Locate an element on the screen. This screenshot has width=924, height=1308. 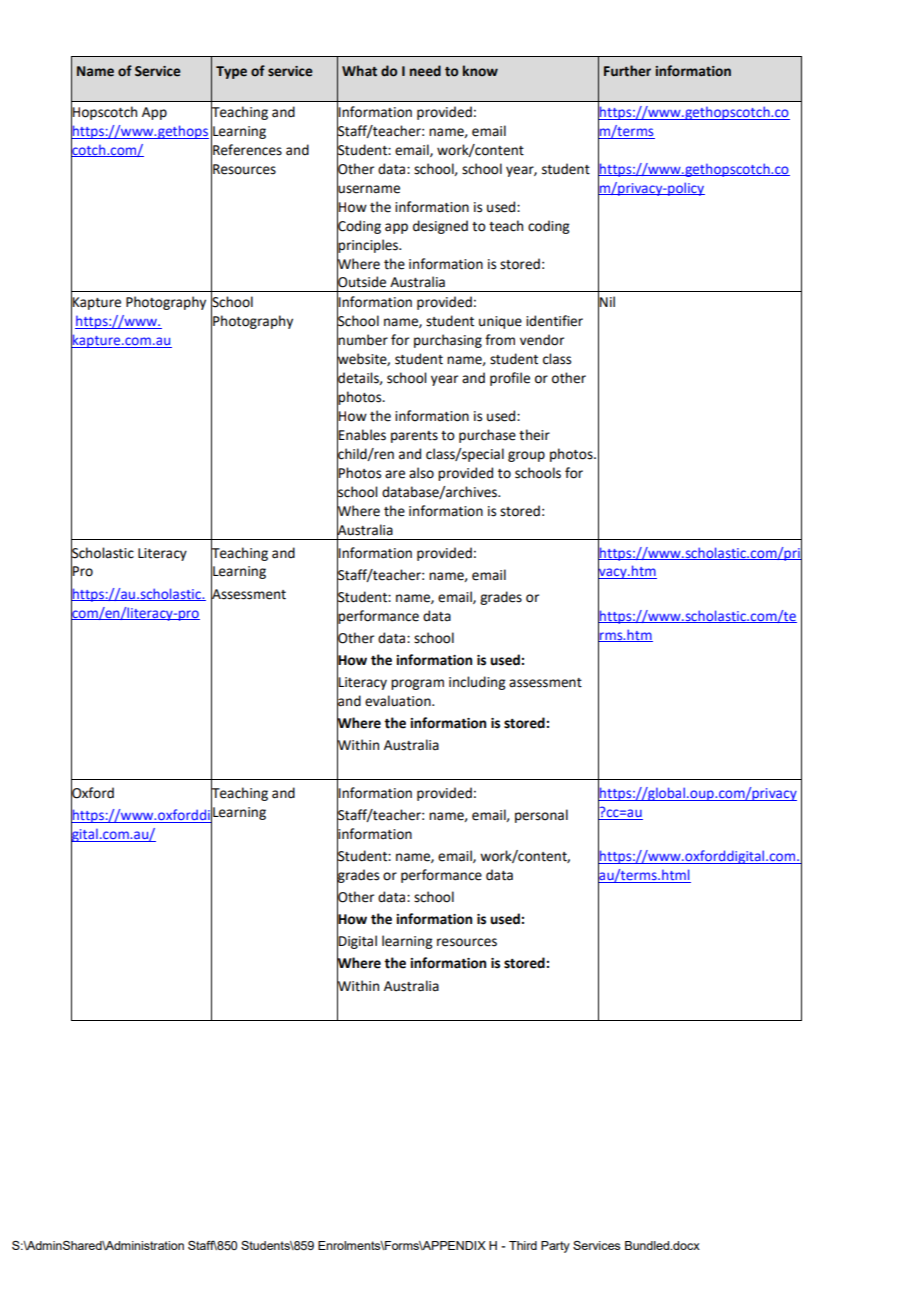
Type is located at coordinates (231, 72).
